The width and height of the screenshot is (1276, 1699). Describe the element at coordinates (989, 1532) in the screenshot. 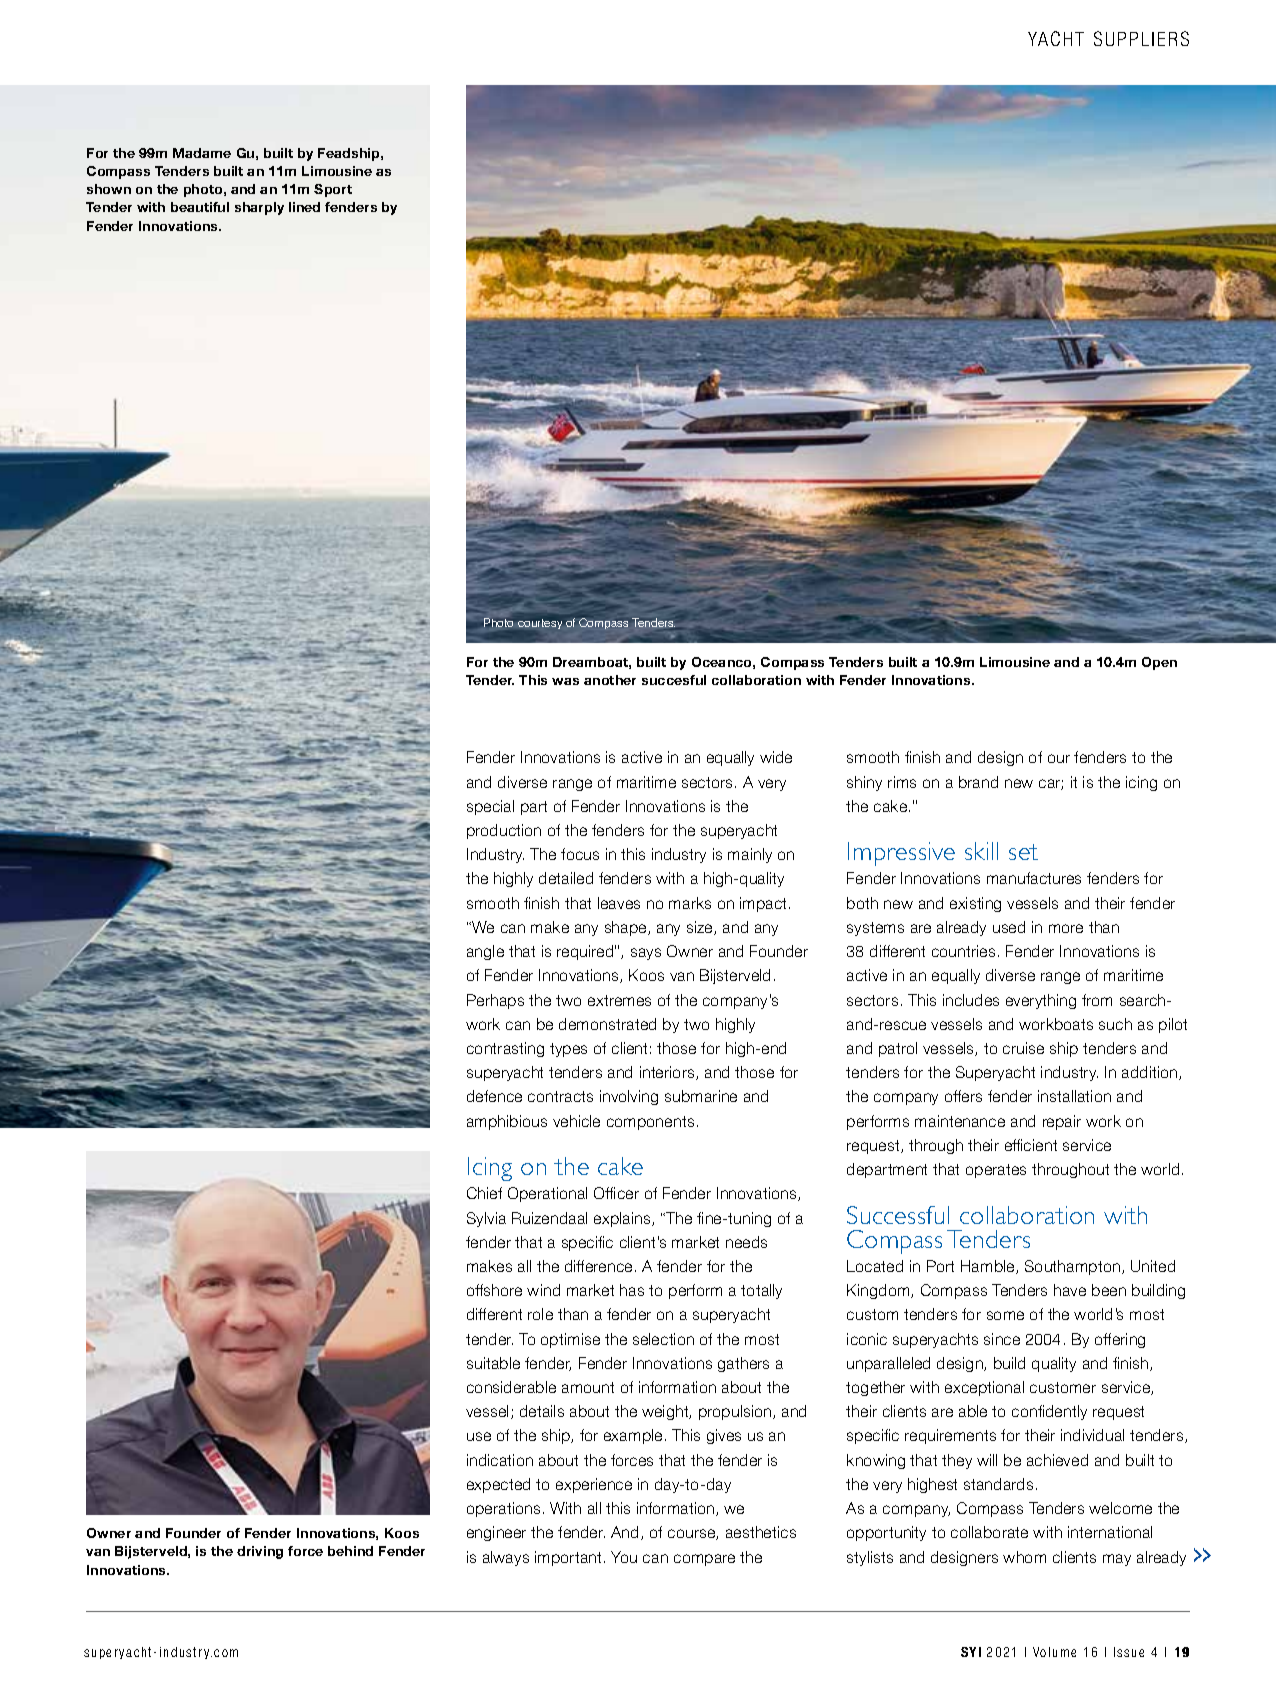

I see `collaborate` at that location.
